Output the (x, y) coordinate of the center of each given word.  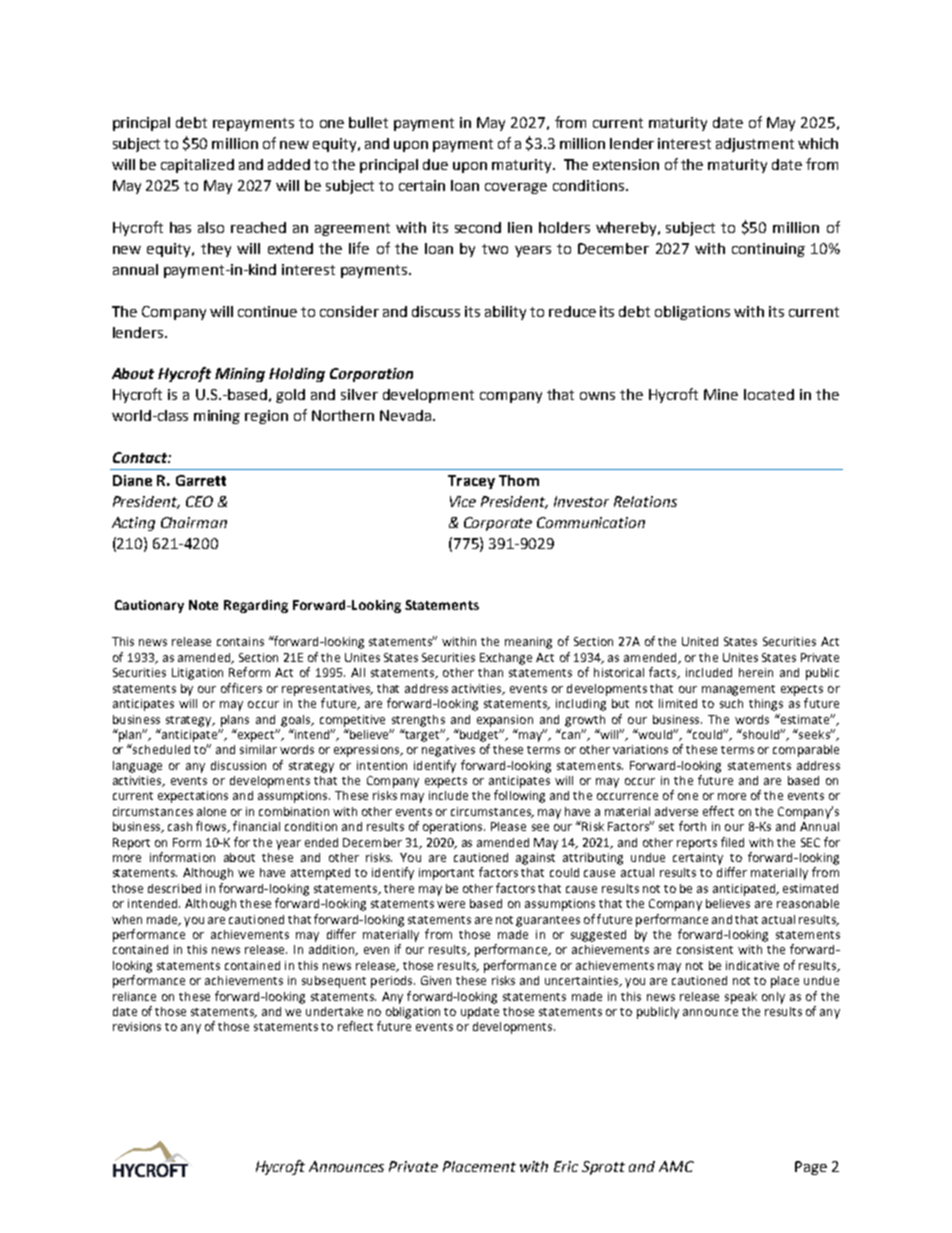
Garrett (201, 480)
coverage (516, 188)
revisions (137, 1026)
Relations (645, 501)
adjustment (755, 145)
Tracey (471, 482)
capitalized (197, 166)
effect (718, 811)
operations (454, 828)
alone (211, 811)
